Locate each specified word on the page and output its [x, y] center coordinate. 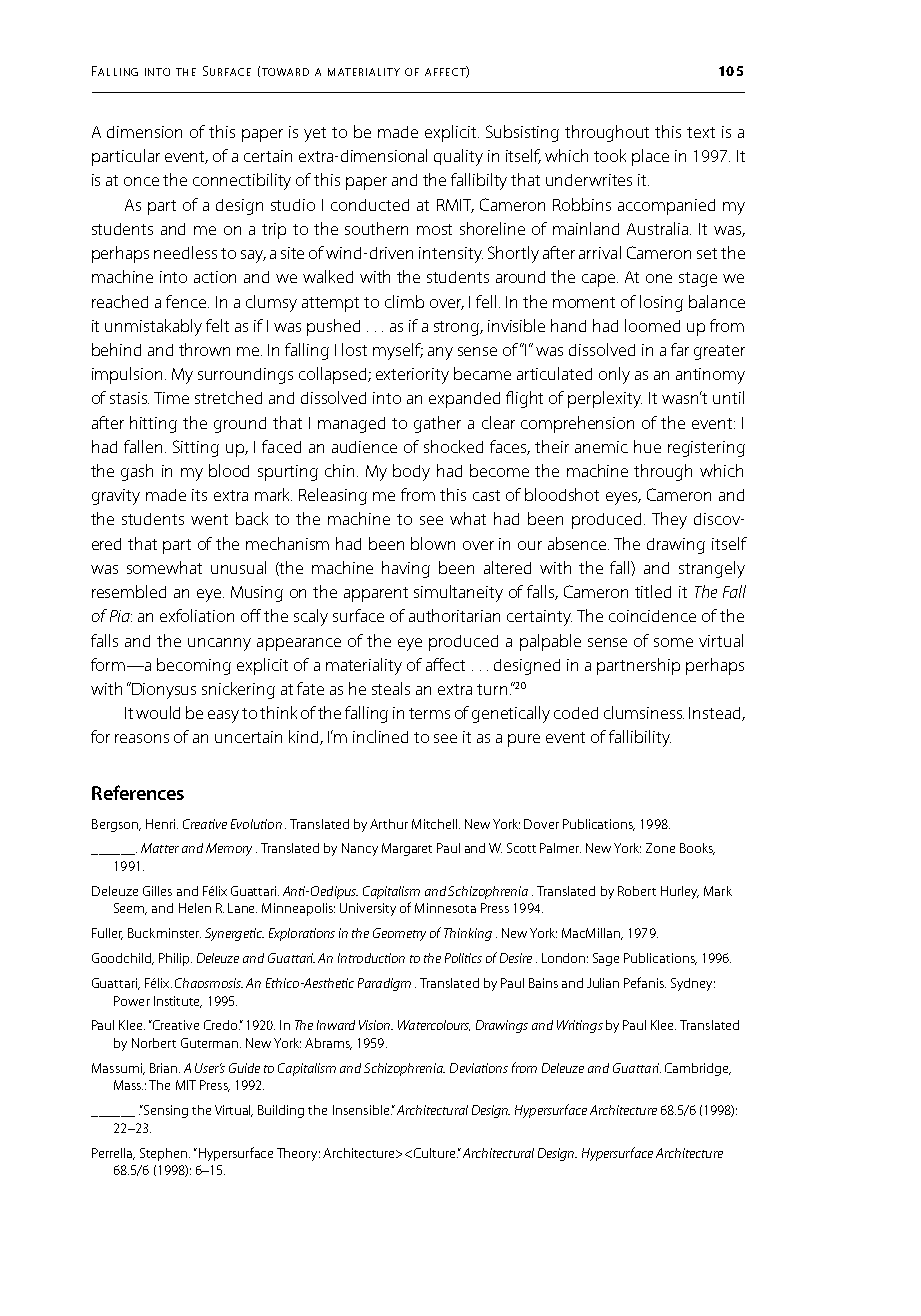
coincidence [652, 616]
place [650, 157]
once [141, 181]
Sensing [165, 1111]
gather [437, 424]
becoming [194, 666]
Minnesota [445, 908]
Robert [637, 891]
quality [458, 157]
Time [171, 398]
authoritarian [454, 615]
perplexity [605, 399]
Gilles [157, 891]
